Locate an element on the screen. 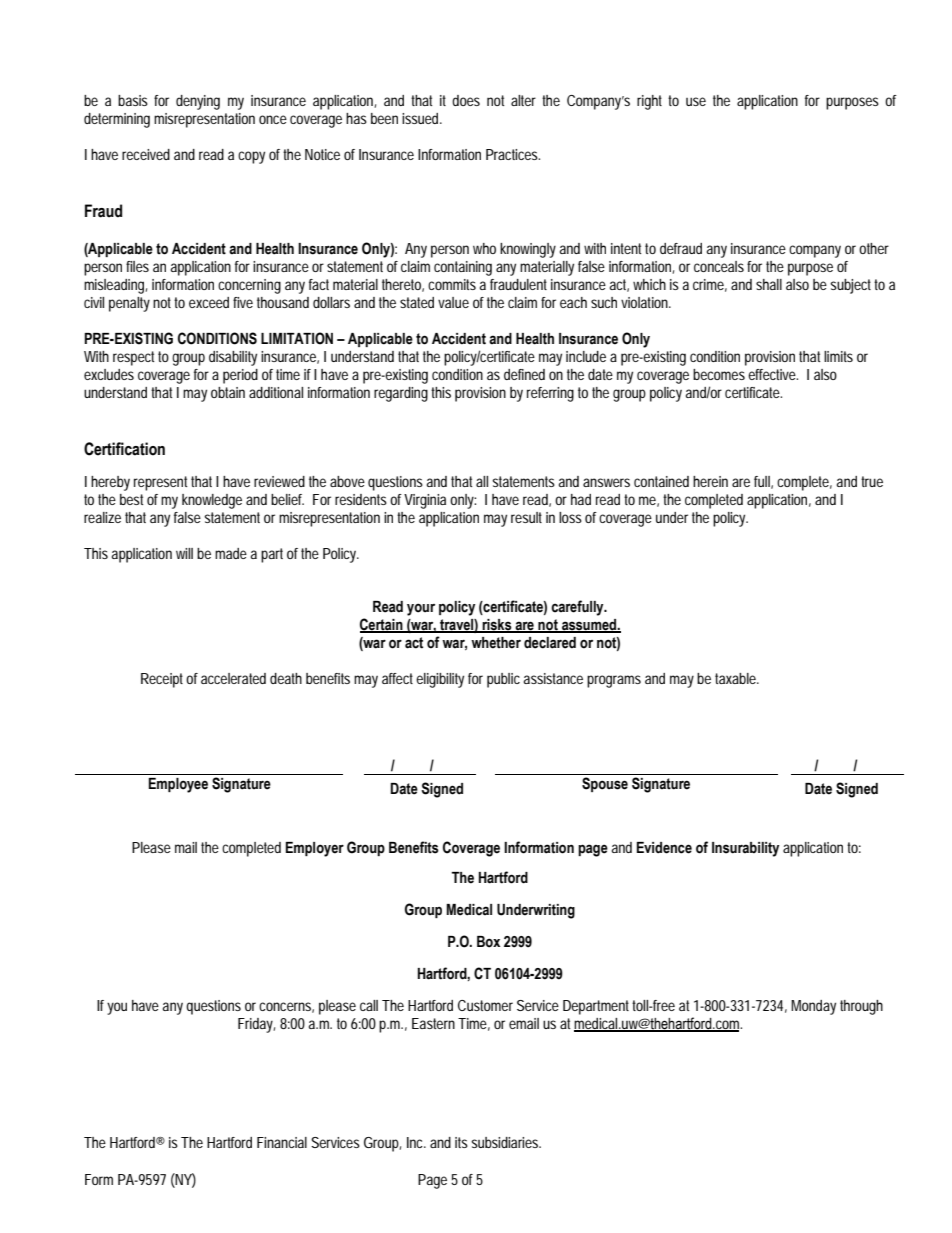 The image size is (952, 1233). Practices is located at coordinates (512, 154).
